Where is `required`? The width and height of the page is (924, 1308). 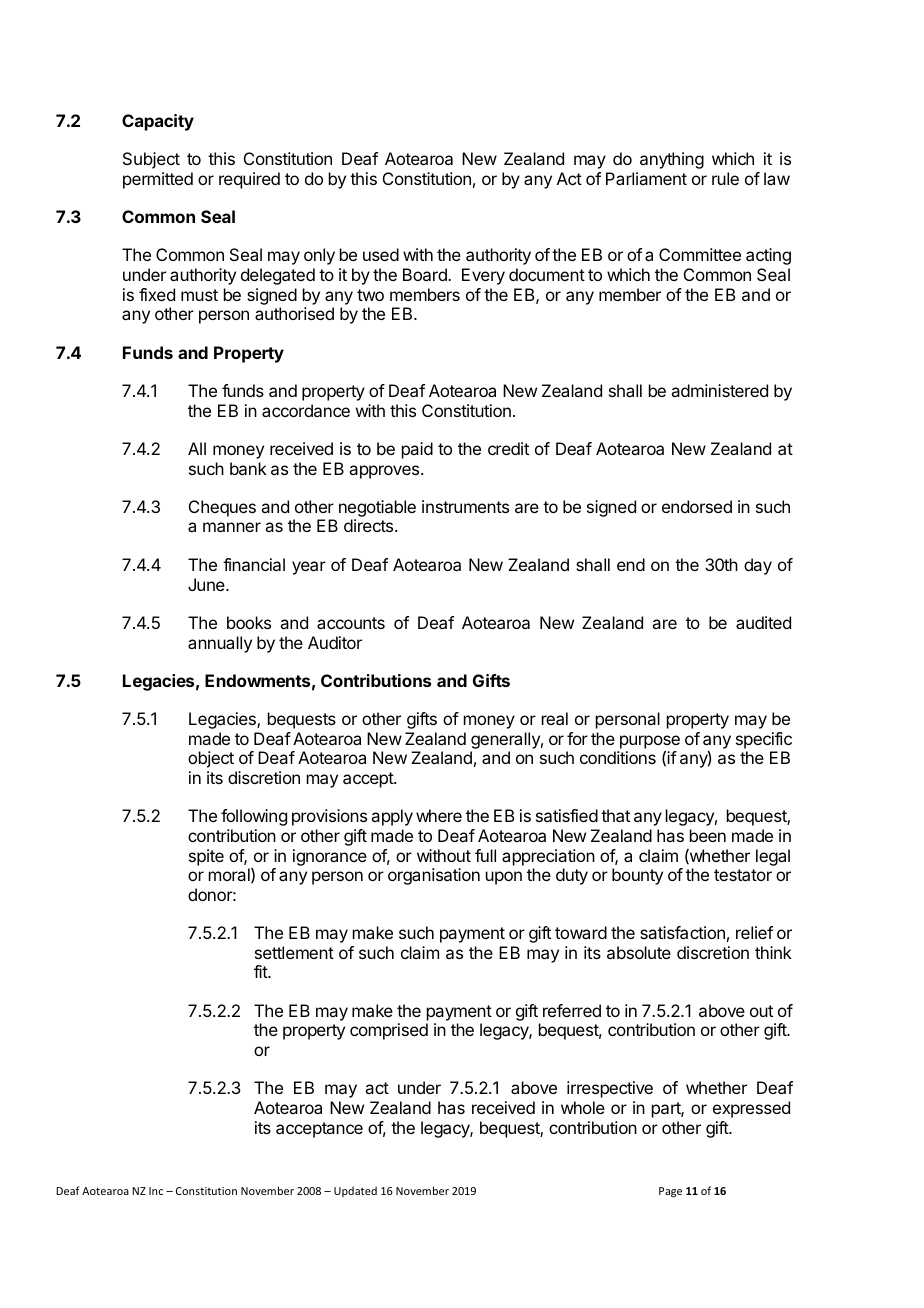
required is located at coordinates (249, 180).
